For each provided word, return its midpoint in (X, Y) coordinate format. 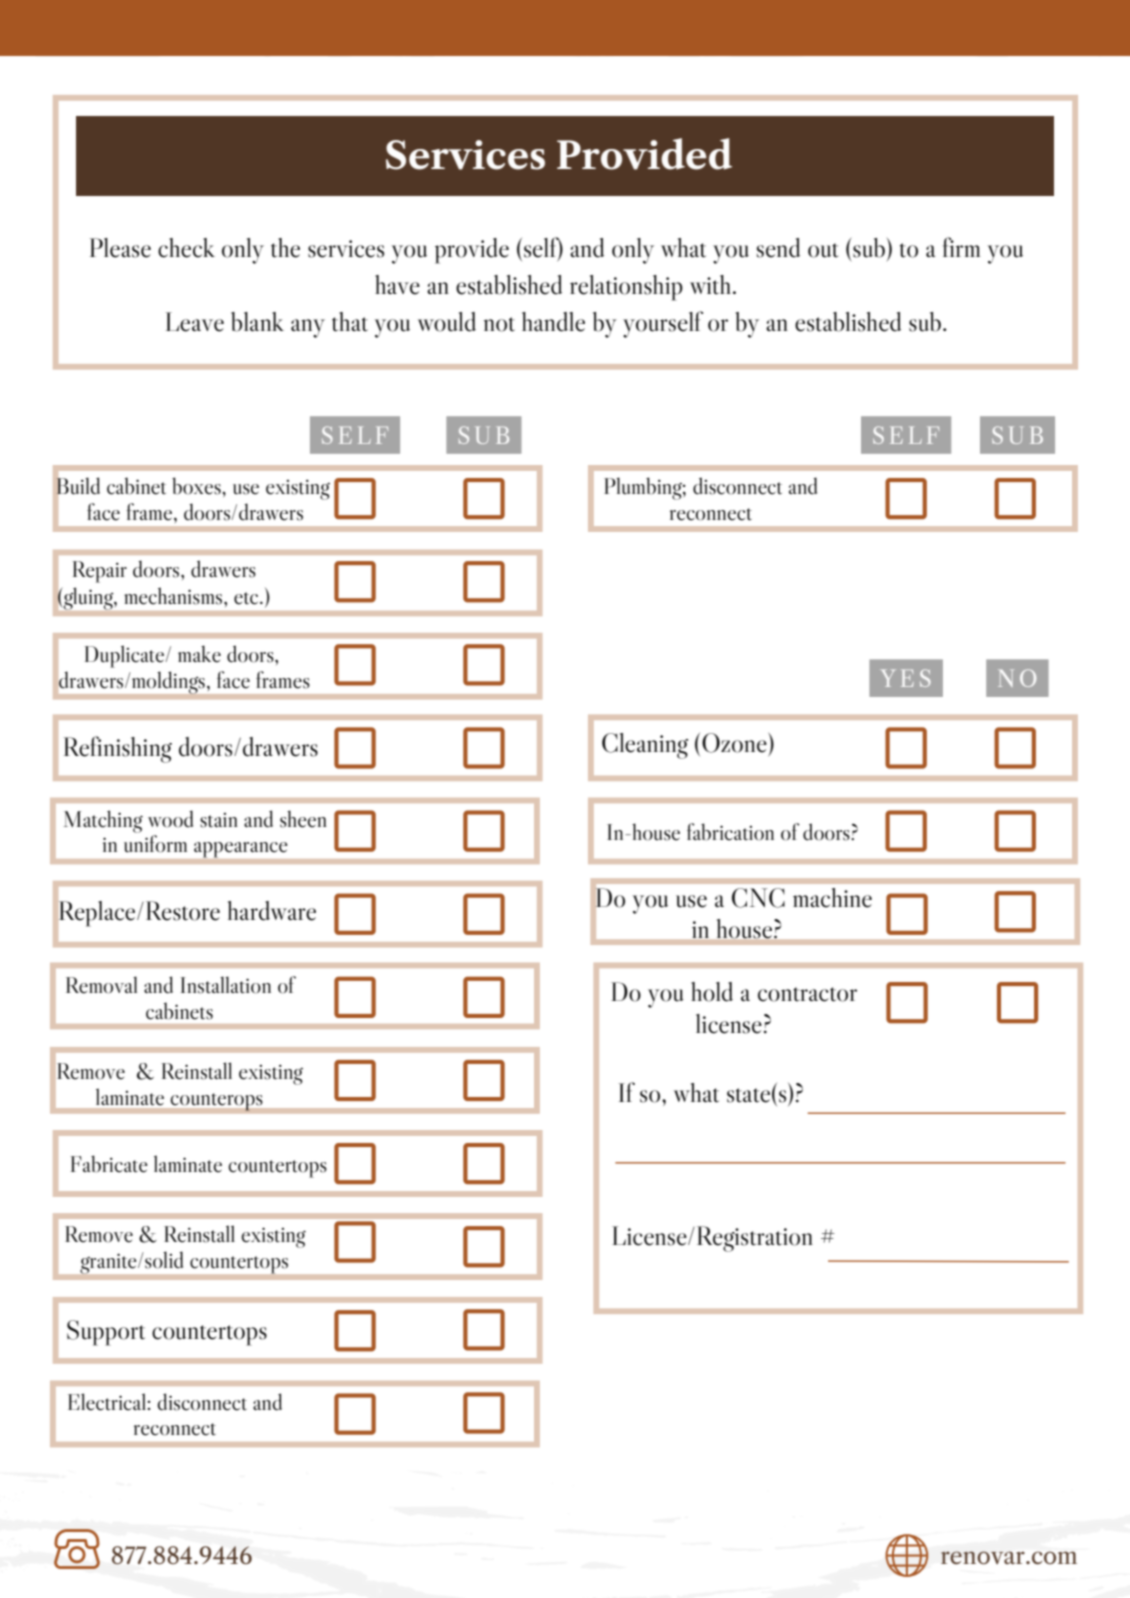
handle (553, 322)
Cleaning (645, 746)
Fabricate (109, 1164)
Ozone (735, 743)
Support (106, 1333)
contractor (807, 994)
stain (219, 820)
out (823, 250)
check (186, 248)
